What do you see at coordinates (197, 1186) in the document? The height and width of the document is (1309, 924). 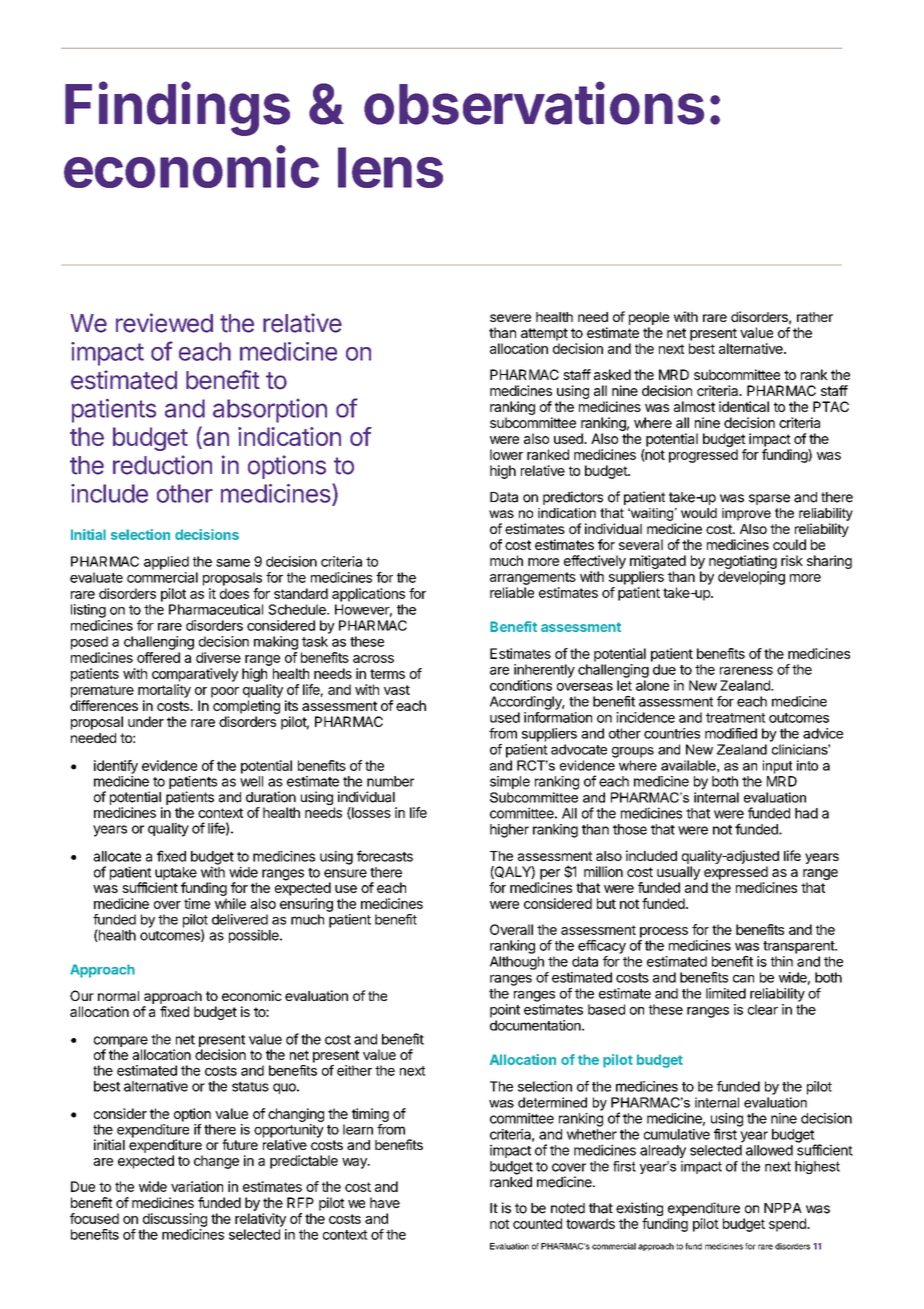 I see `variation` at bounding box center [197, 1186].
